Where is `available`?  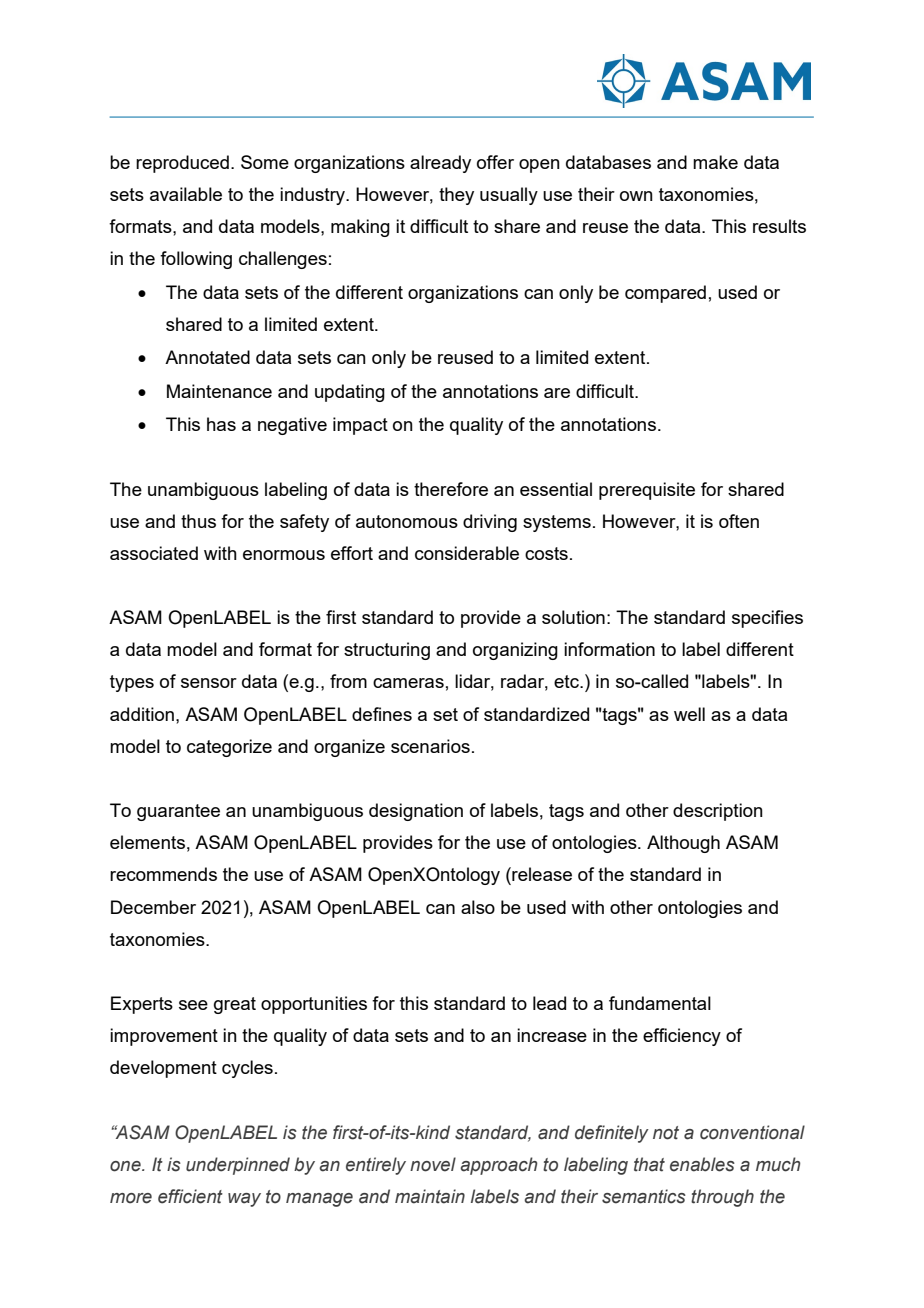
available is located at coordinates (186, 194).
